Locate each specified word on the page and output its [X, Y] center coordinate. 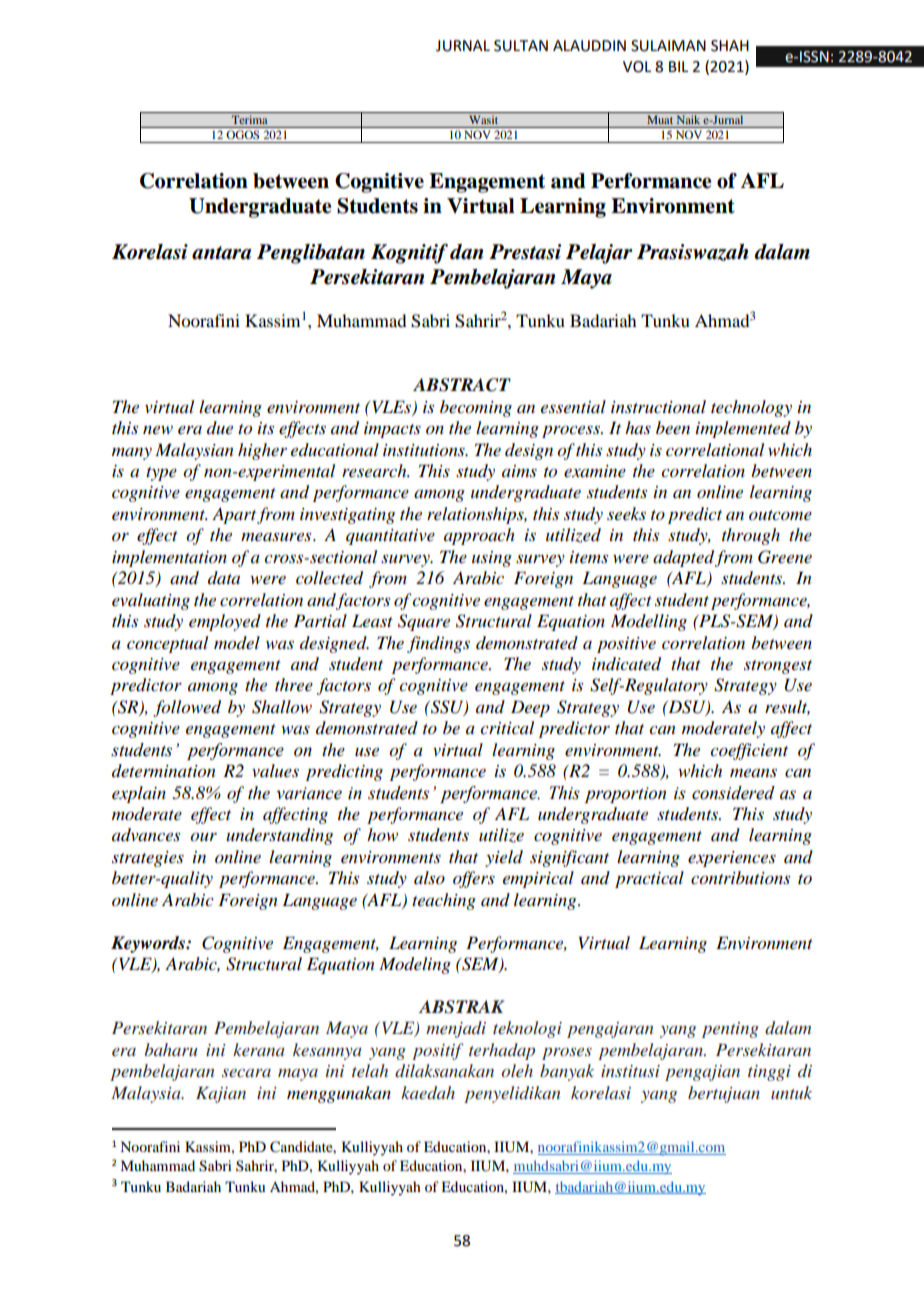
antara [222, 253]
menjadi [456, 1029]
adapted [683, 558]
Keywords [149, 944]
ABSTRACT [462, 385]
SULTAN [521, 46]
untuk [791, 1092]
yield [504, 858]
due [220, 427]
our [203, 837]
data [224, 577]
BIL [678, 66]
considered [733, 793]
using [492, 559]
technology [751, 408]
